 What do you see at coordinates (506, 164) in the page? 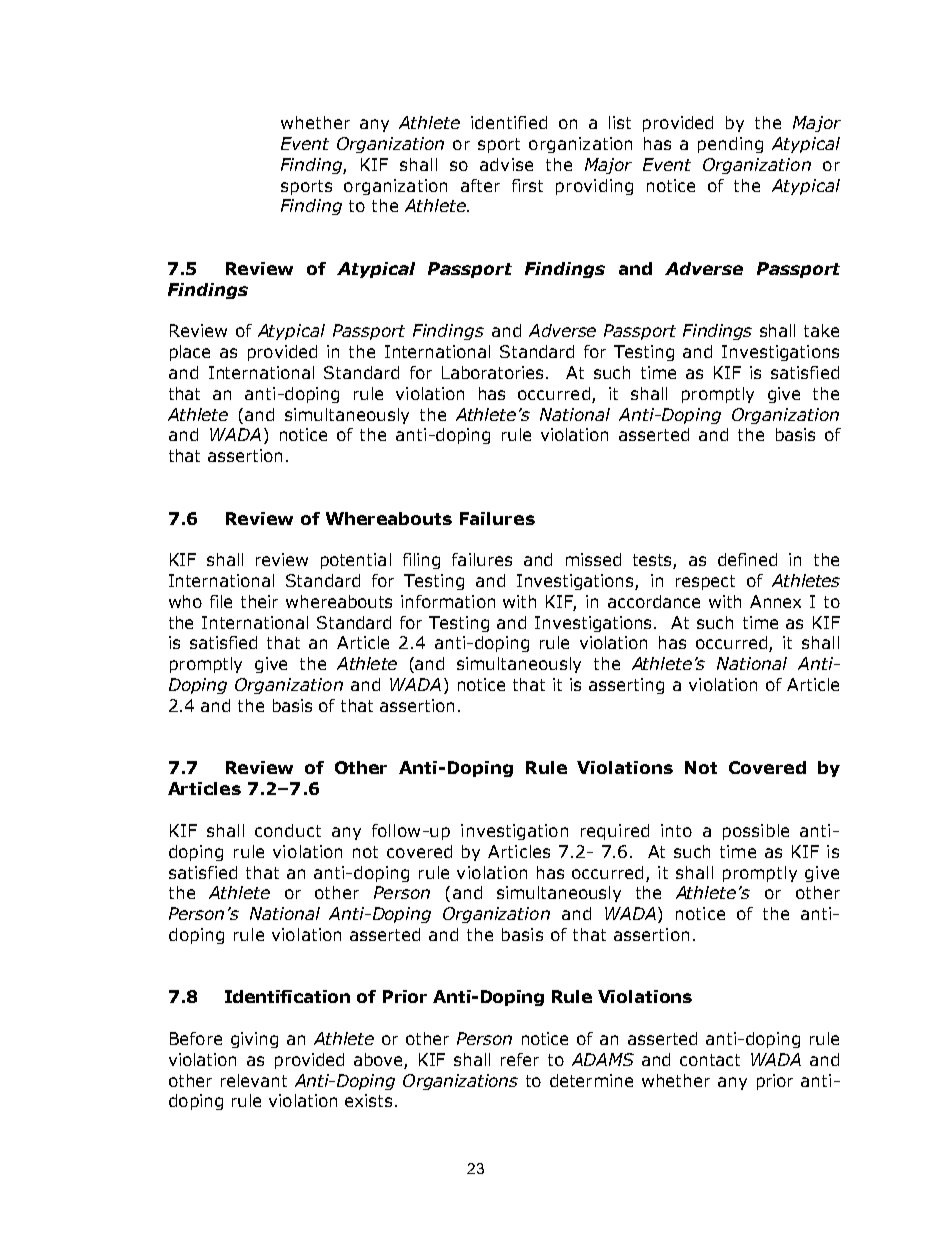
I see `advise` at bounding box center [506, 164].
